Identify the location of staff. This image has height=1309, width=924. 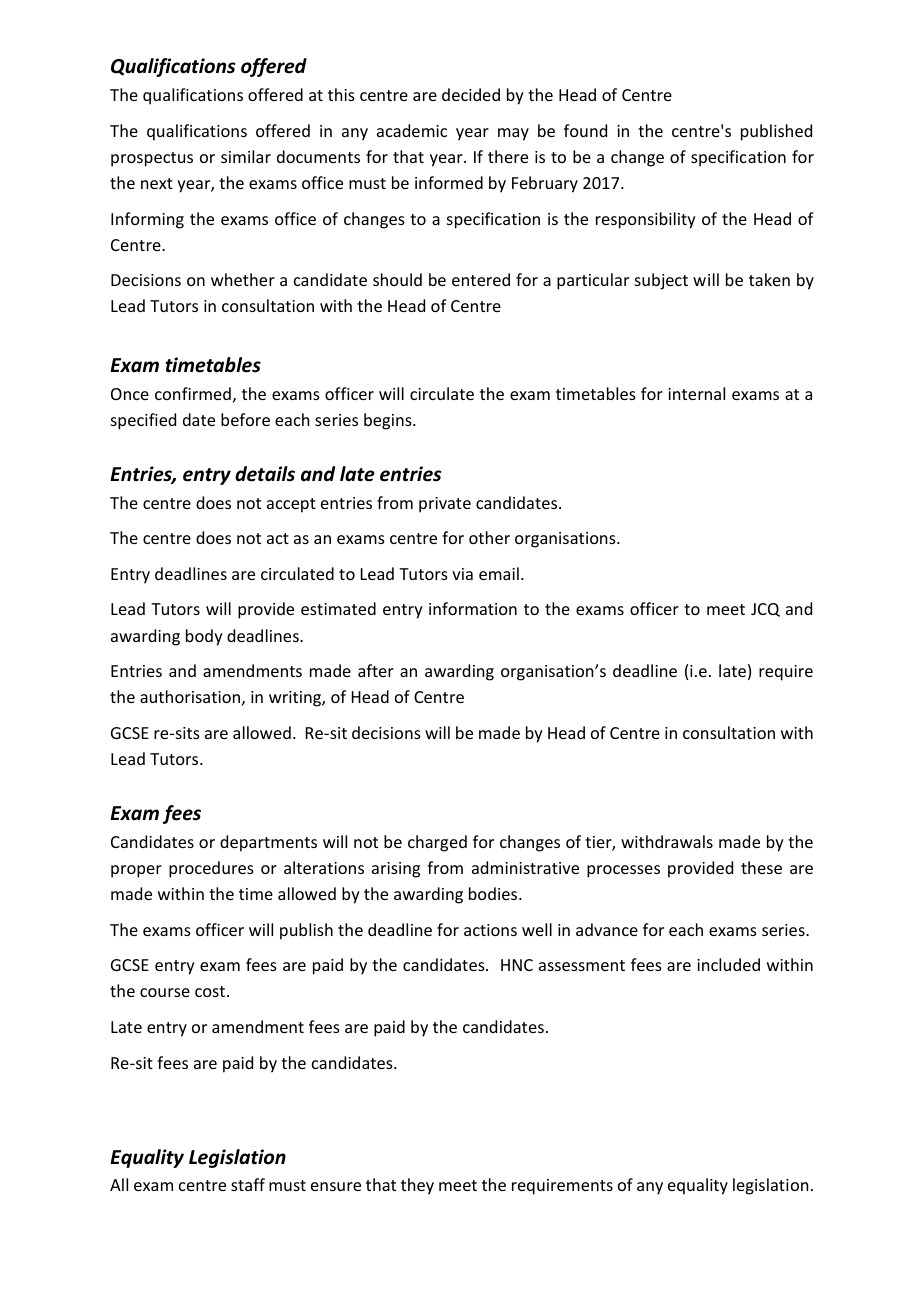
(248, 1184).
